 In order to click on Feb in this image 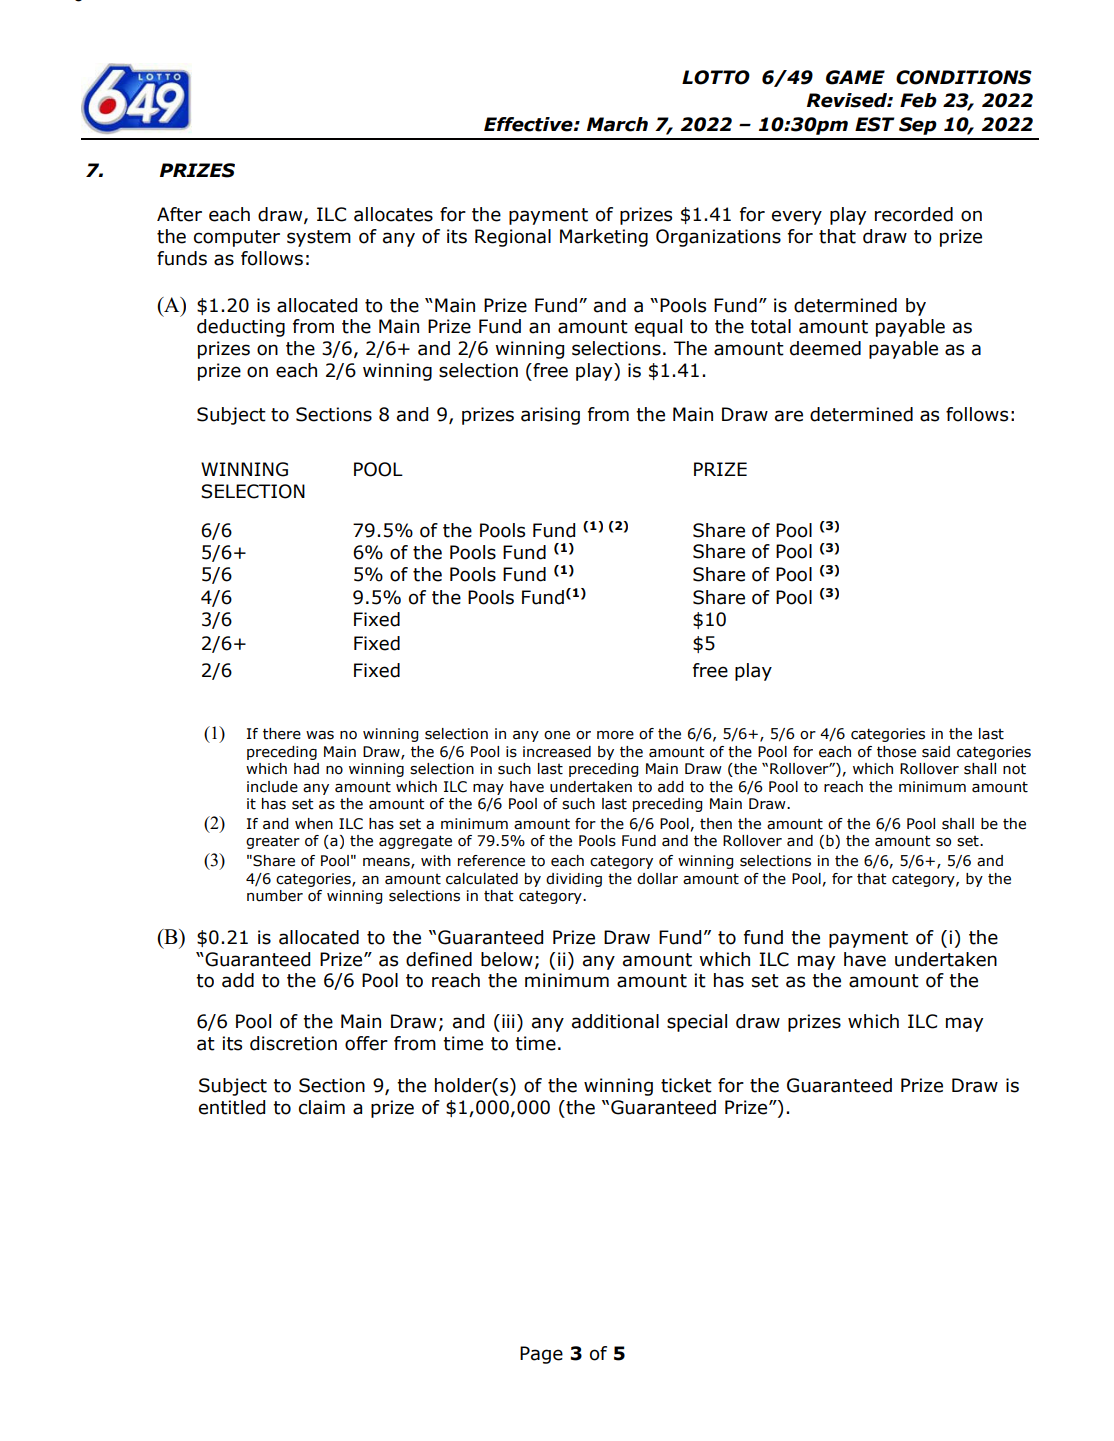, I will do `click(918, 100)`.
